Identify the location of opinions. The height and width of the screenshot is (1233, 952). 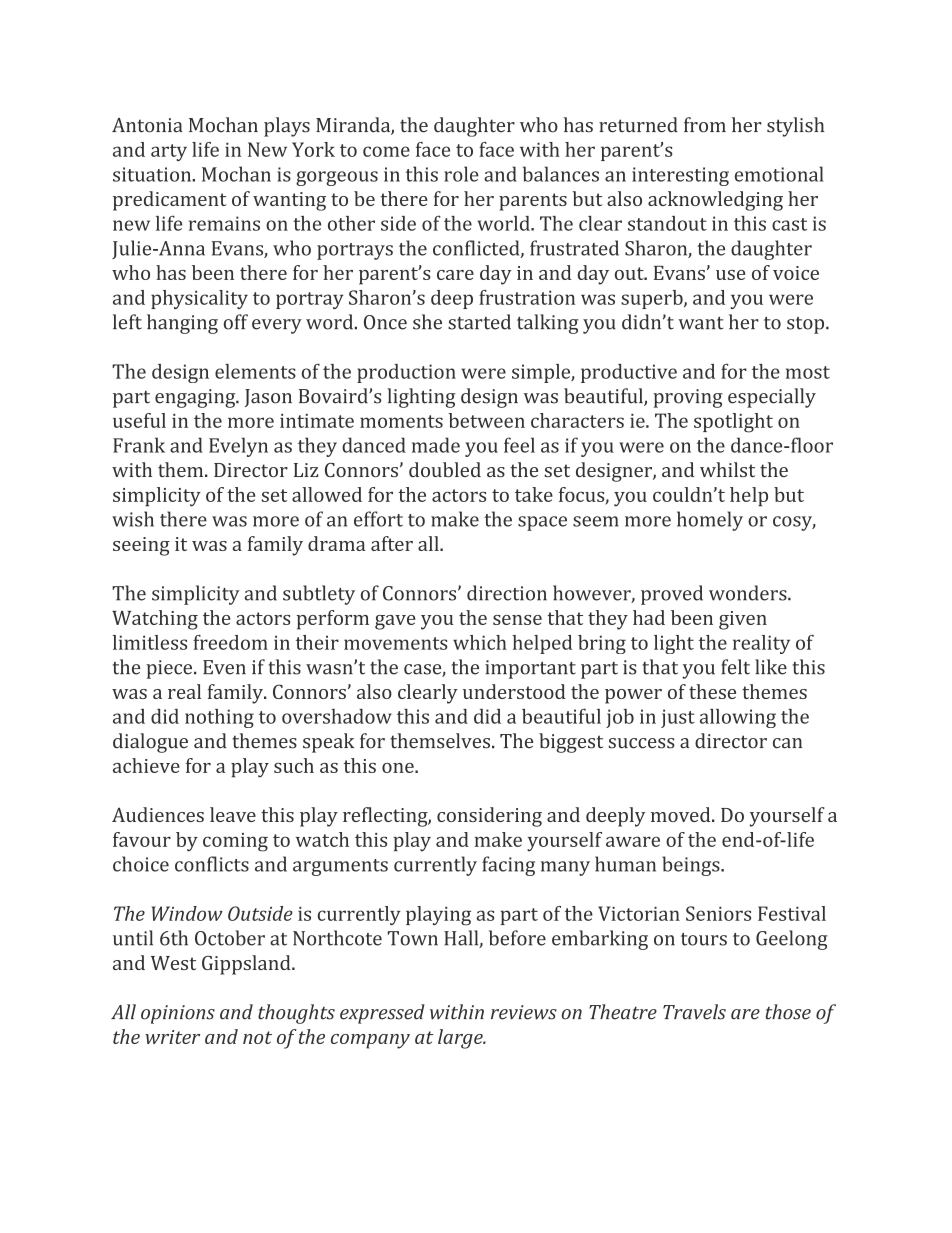
(178, 1014).
